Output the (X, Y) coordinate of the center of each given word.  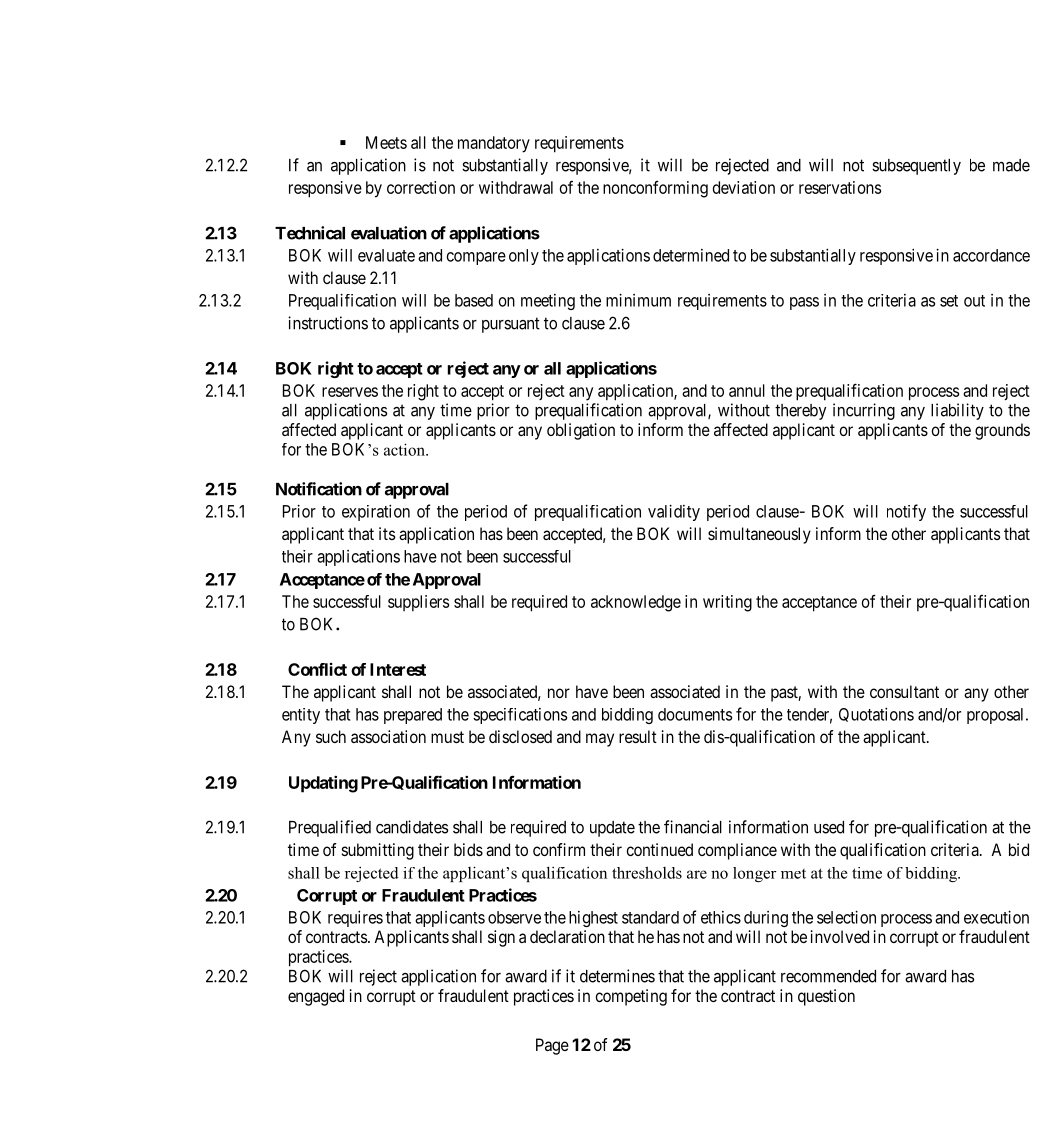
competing (631, 997)
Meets (386, 142)
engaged (316, 997)
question (826, 997)
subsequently (916, 167)
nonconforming (655, 189)
